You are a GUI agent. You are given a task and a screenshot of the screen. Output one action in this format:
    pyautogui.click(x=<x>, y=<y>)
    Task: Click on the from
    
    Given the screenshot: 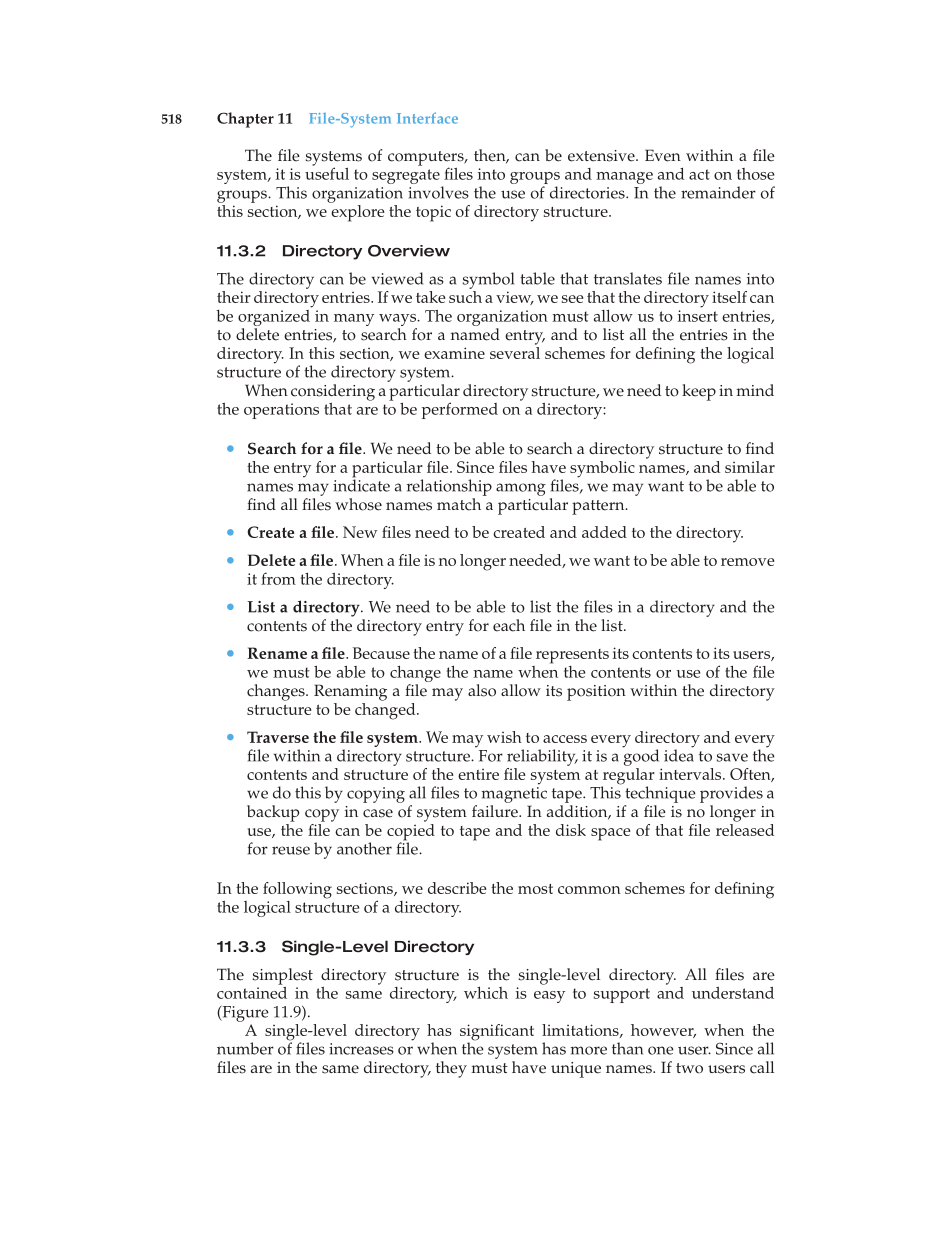 What is the action you would take?
    pyautogui.click(x=278, y=578)
